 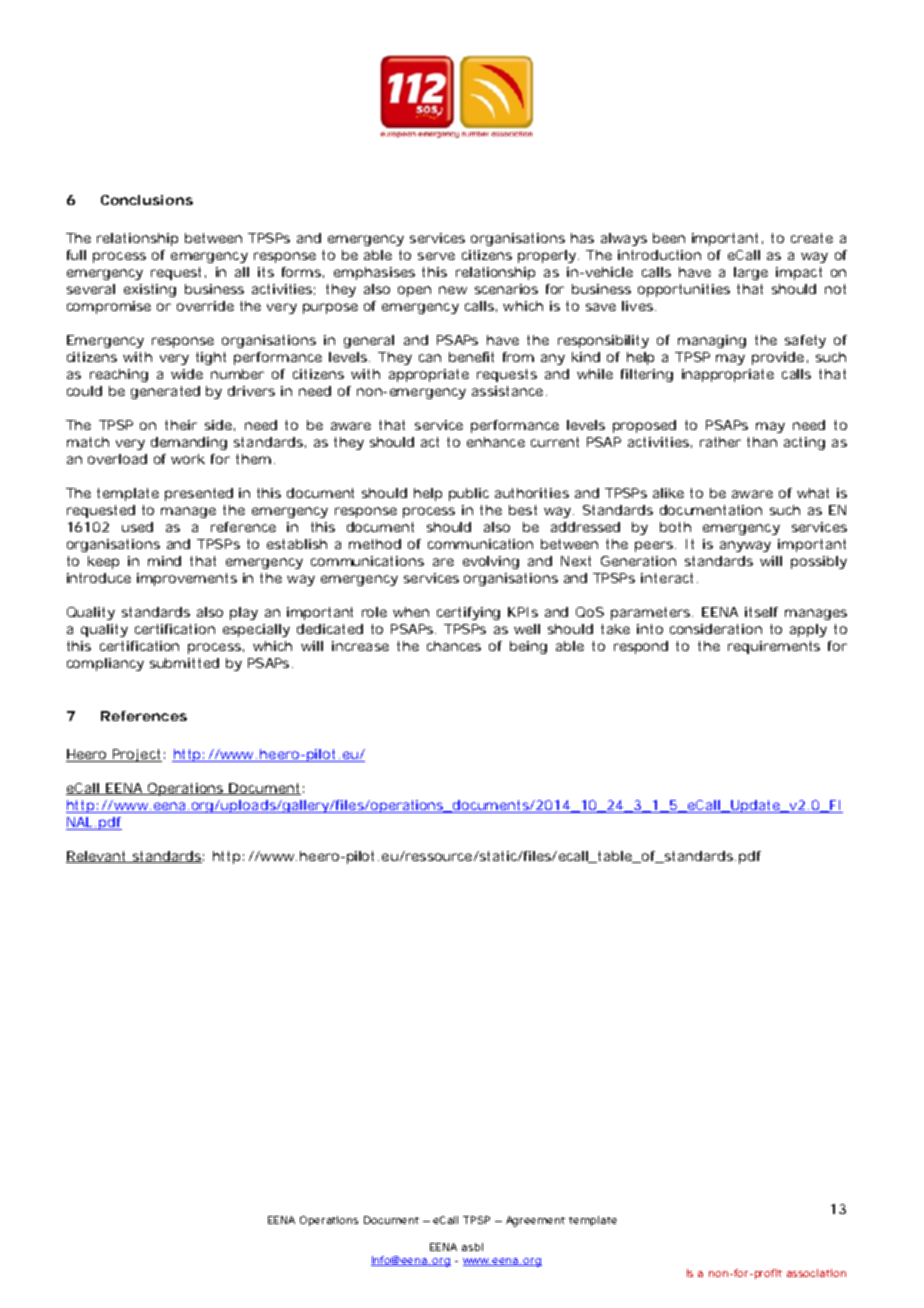 What do you see at coordinates (535, 1221) in the document?
I see `Agreement` at bounding box center [535, 1221].
